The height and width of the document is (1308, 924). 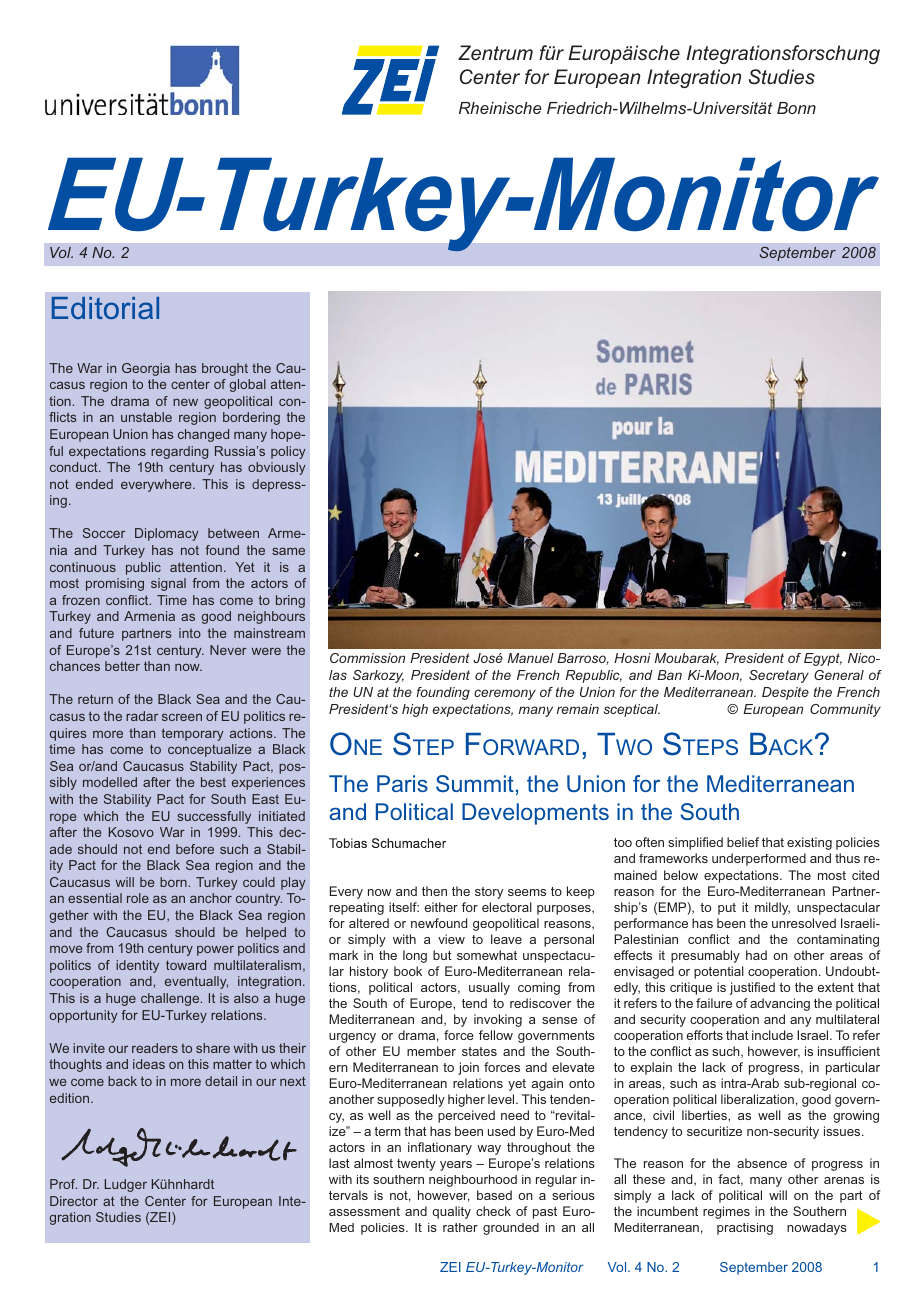 I want to click on Manuel, so click(x=531, y=658).
